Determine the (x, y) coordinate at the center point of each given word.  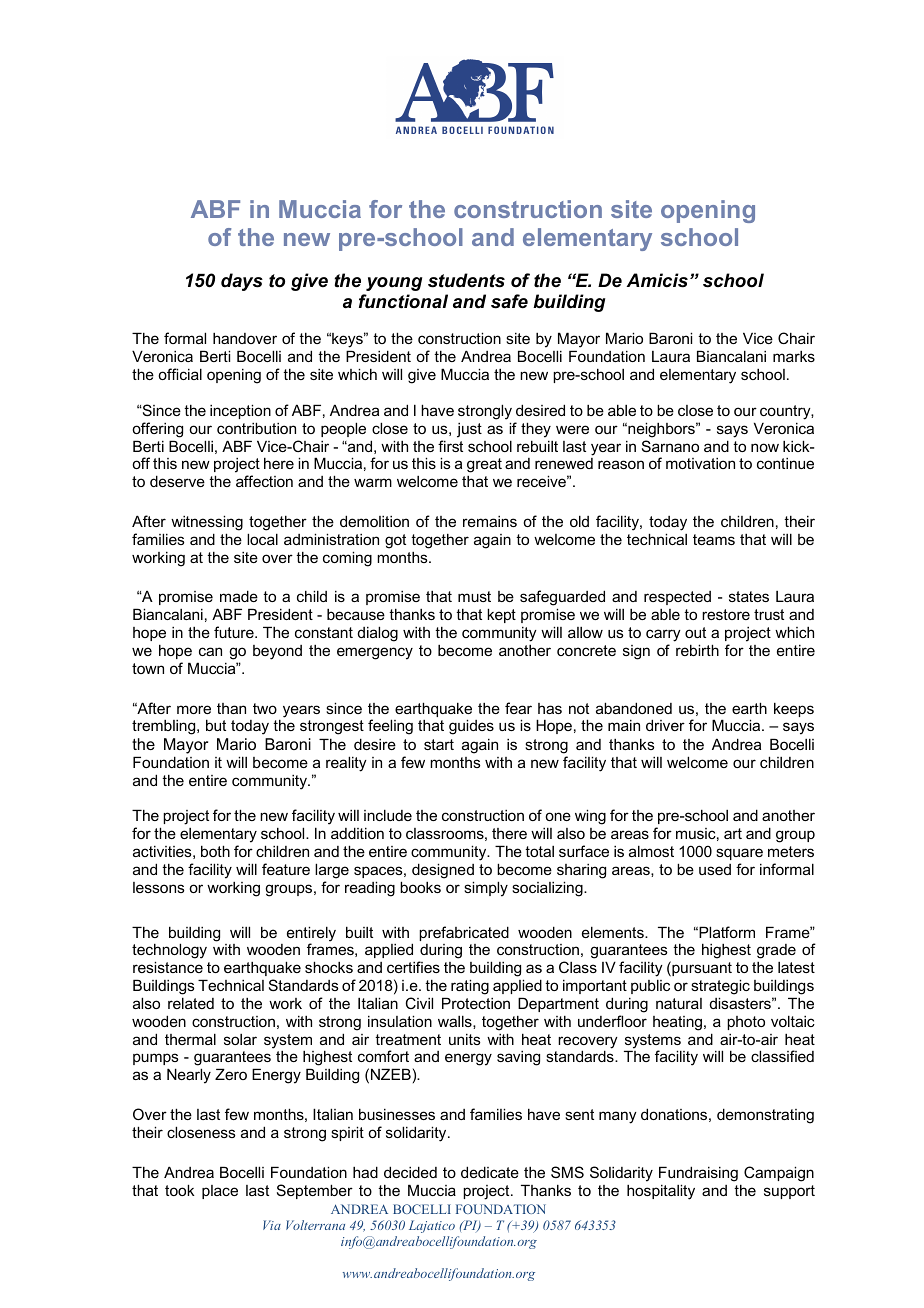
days (242, 282)
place (220, 1192)
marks (794, 356)
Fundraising (698, 1174)
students (466, 280)
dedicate (490, 1172)
